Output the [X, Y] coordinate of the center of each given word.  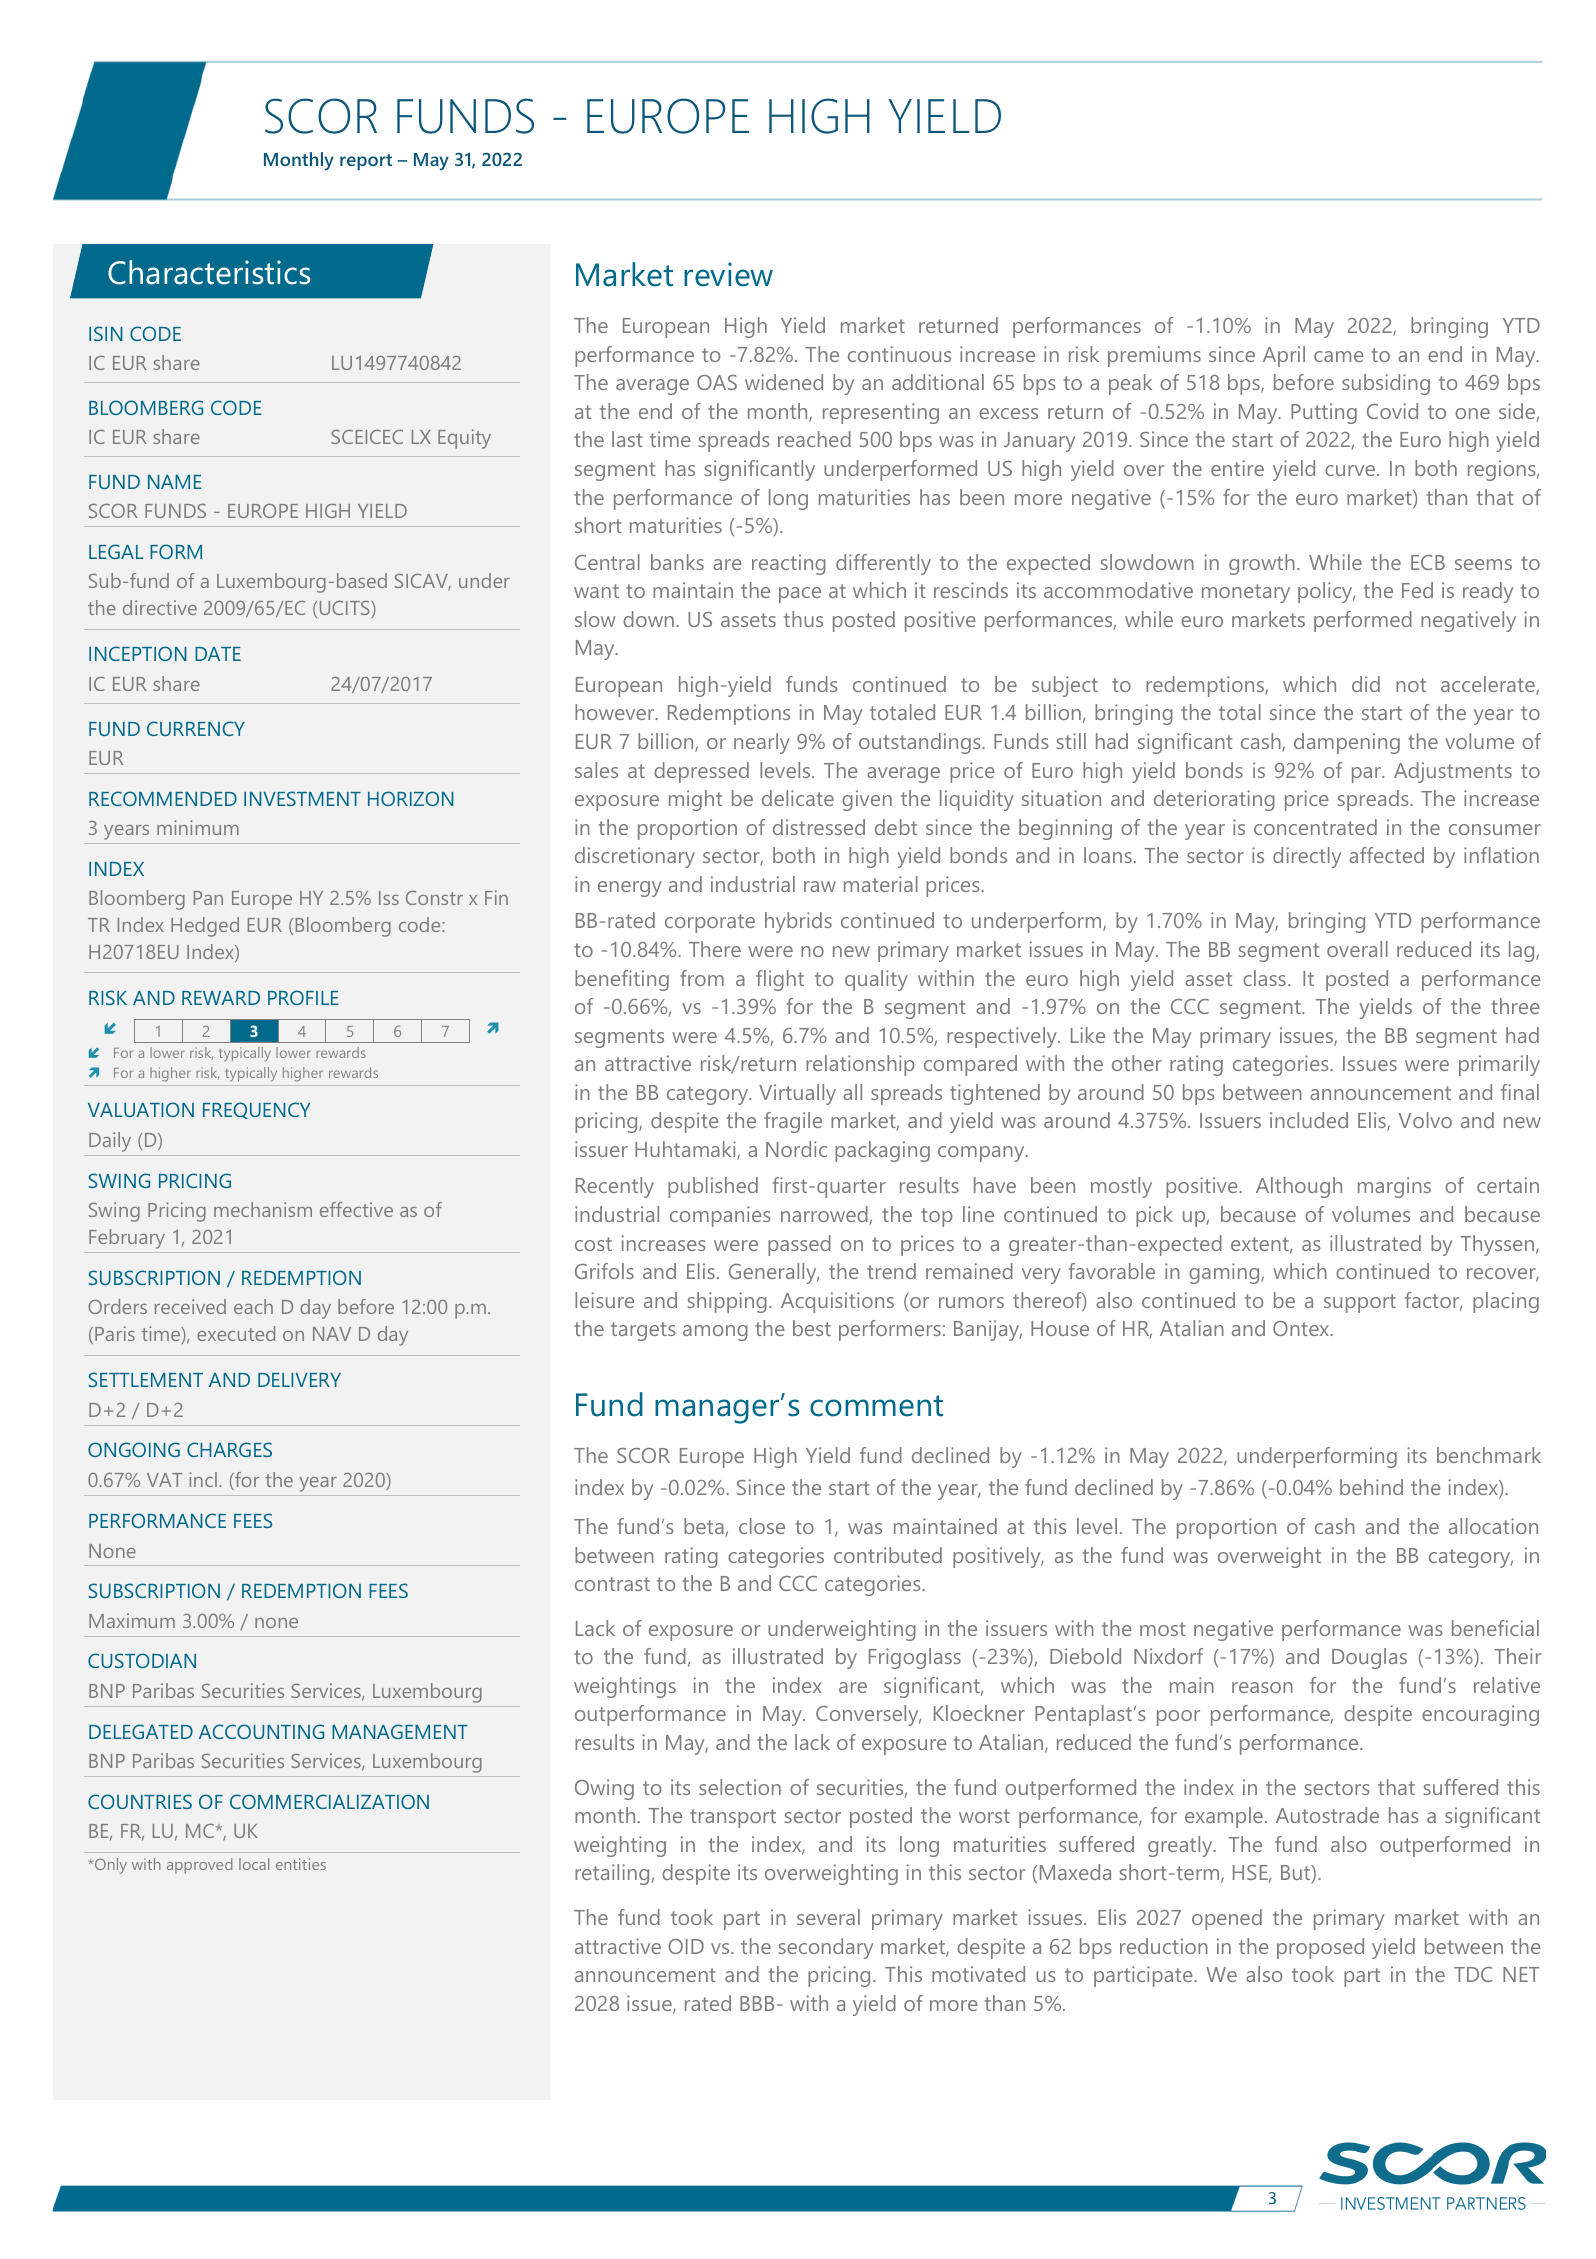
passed [799, 1245]
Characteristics [209, 272]
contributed [888, 1555]
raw [820, 886]
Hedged [205, 927]
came [1339, 356]
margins [1394, 1187]
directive [160, 607]
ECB [1428, 562]
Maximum [132, 1620]
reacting [789, 564]
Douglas [1369, 1658]
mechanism [263, 1209]
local [254, 1864]
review [728, 274]
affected [1386, 855]
